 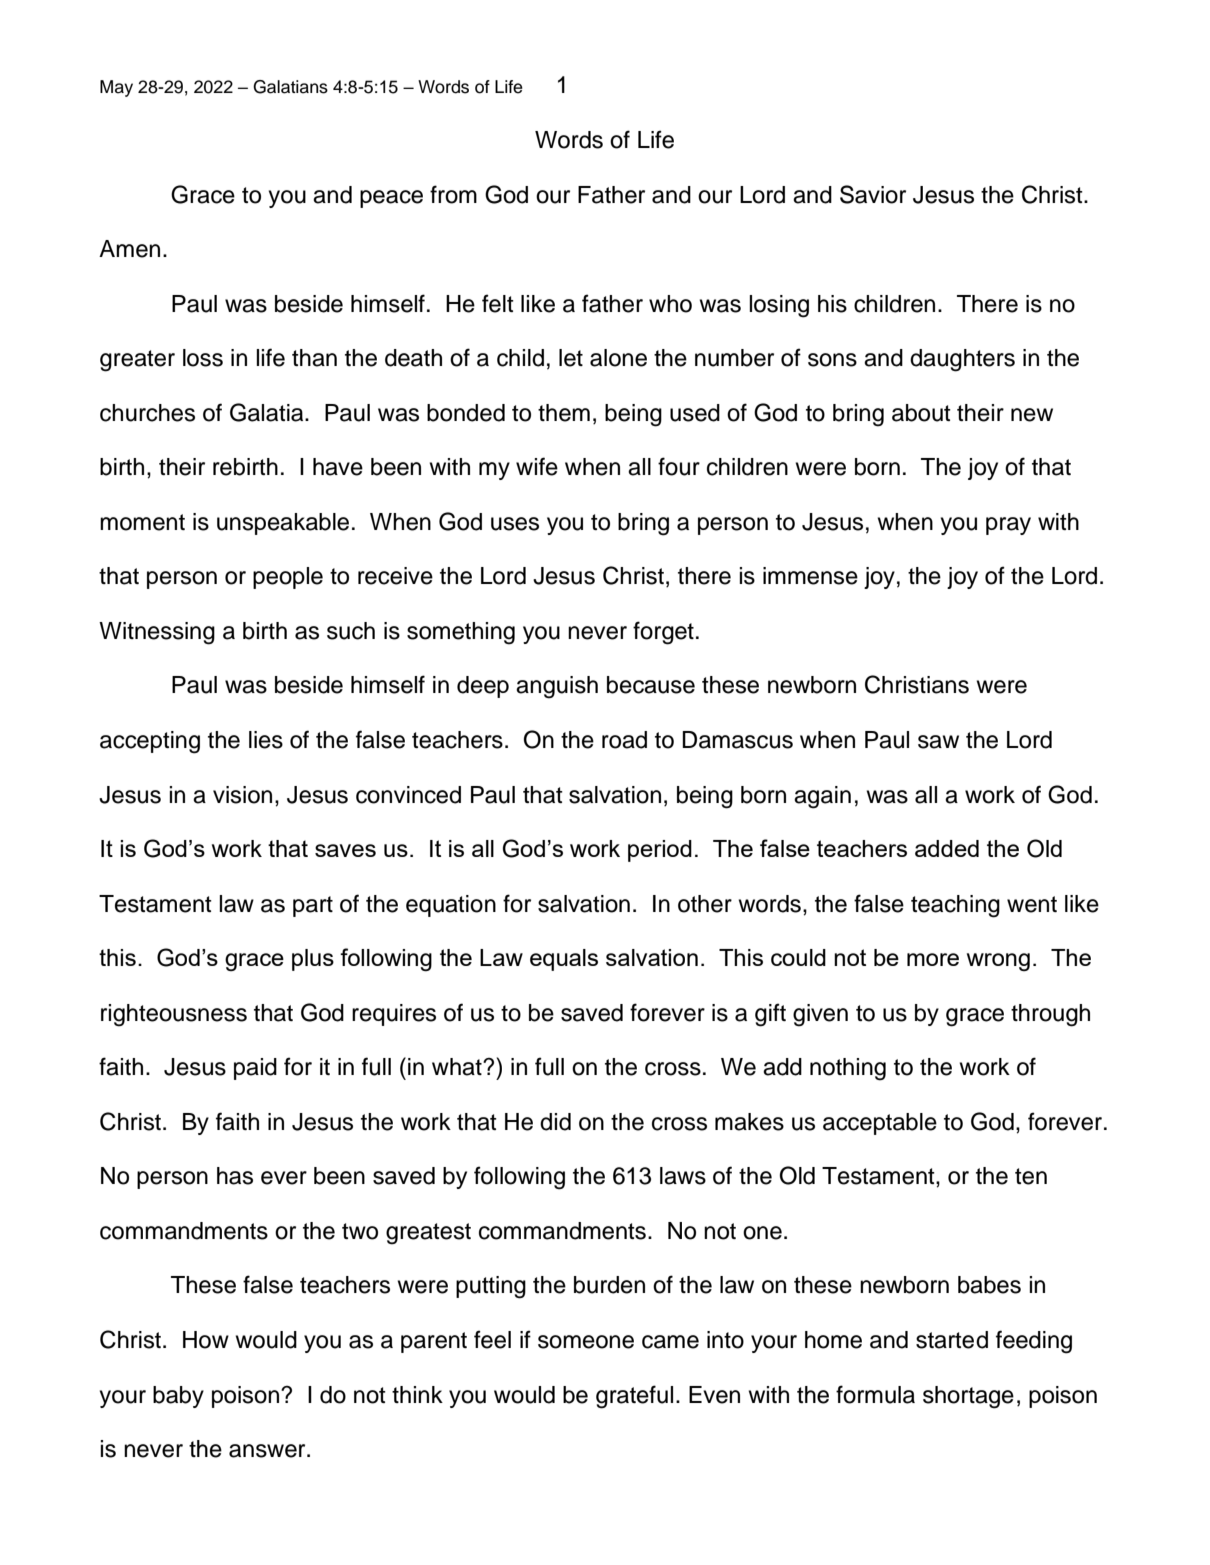 I want to click on road, so click(x=624, y=740).
